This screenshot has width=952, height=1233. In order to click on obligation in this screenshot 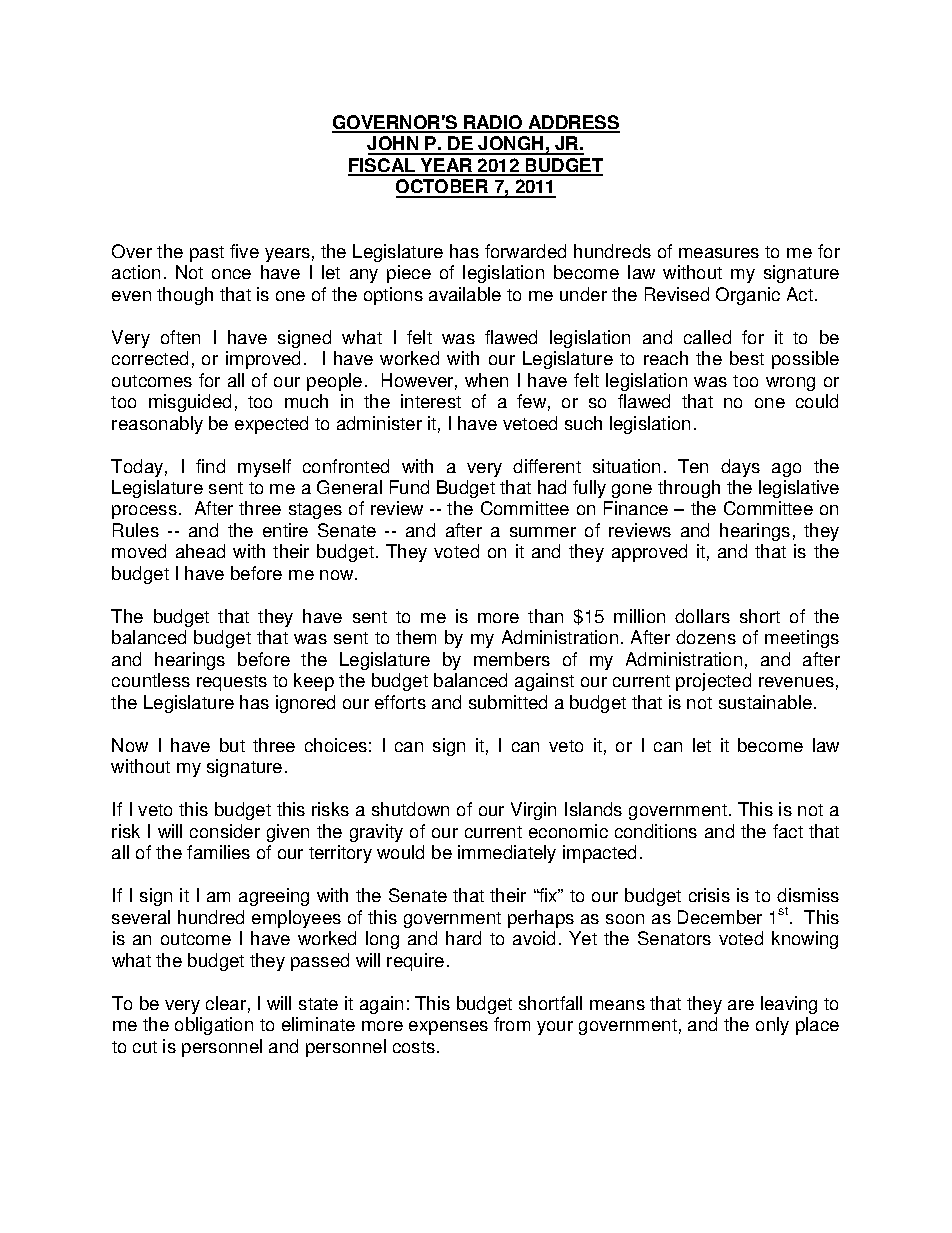, I will do `click(214, 1026)`.
